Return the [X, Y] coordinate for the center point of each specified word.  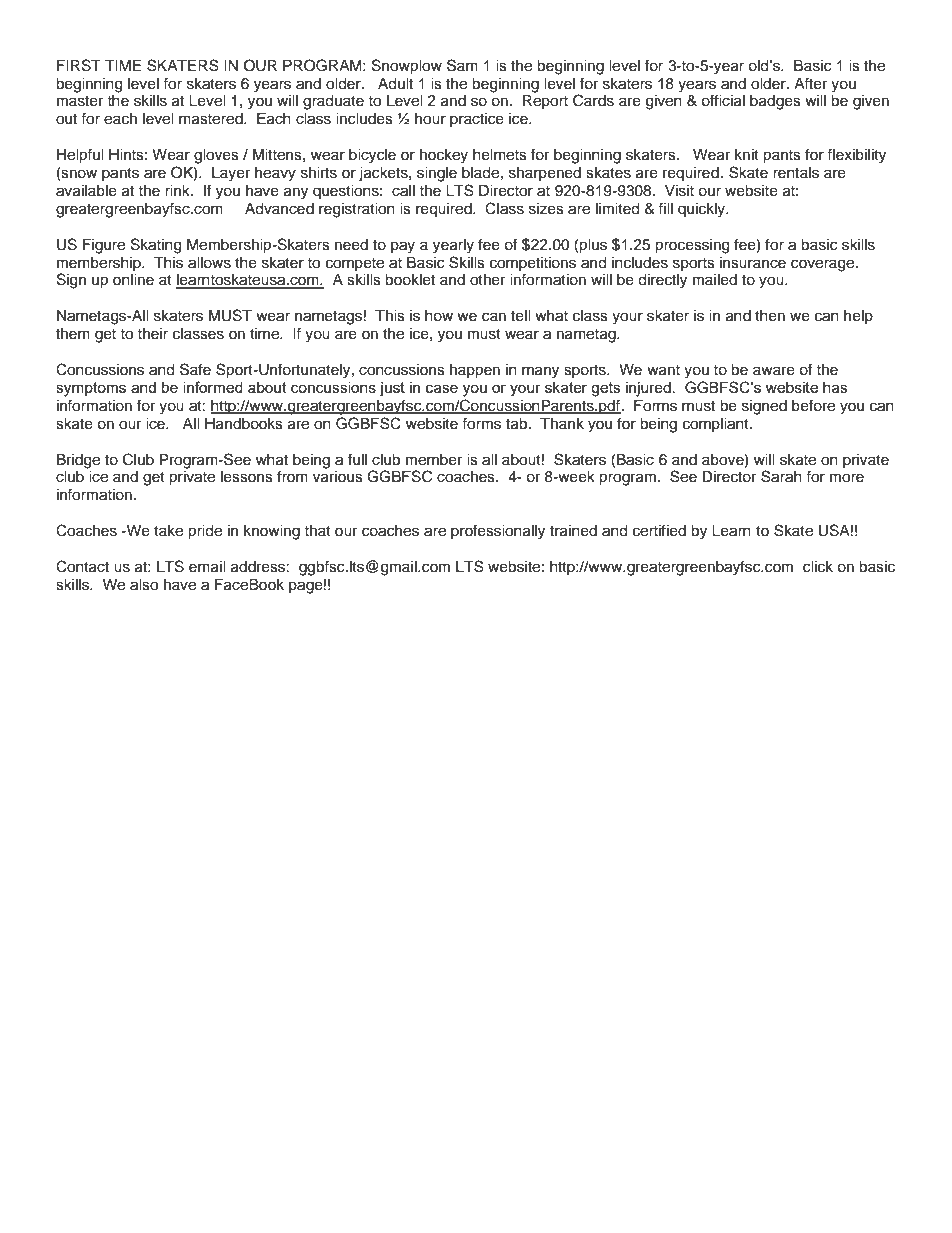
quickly [703, 210]
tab [518, 424]
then [770, 316]
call [403, 191]
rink [178, 190]
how [439, 316]
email [207, 567]
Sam [462, 65]
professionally [498, 532]
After [810, 83]
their [152, 334]
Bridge [78, 461]
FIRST [79, 65]
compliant [717, 425]
